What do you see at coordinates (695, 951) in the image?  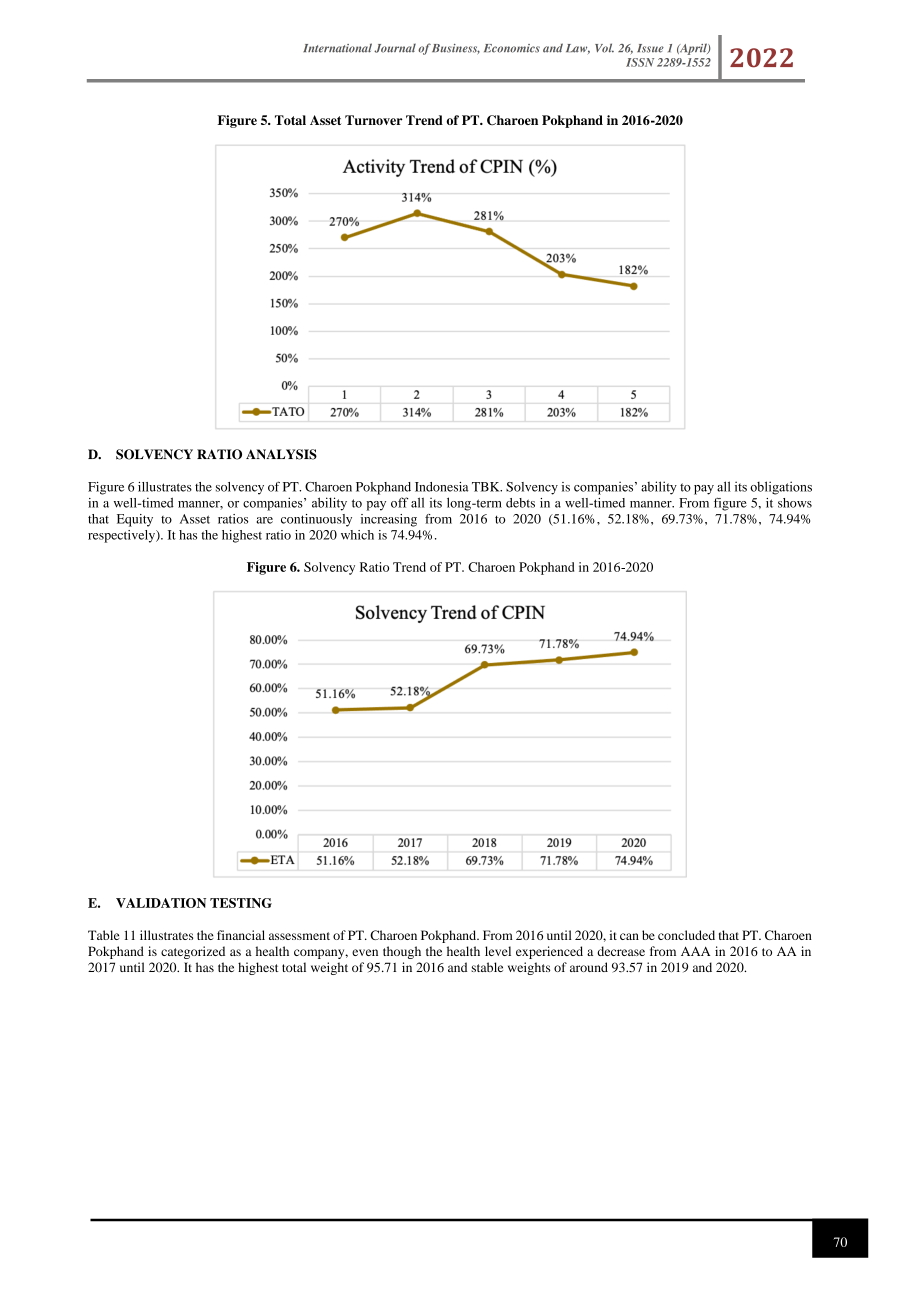 I see `AAA` at bounding box center [695, 951].
